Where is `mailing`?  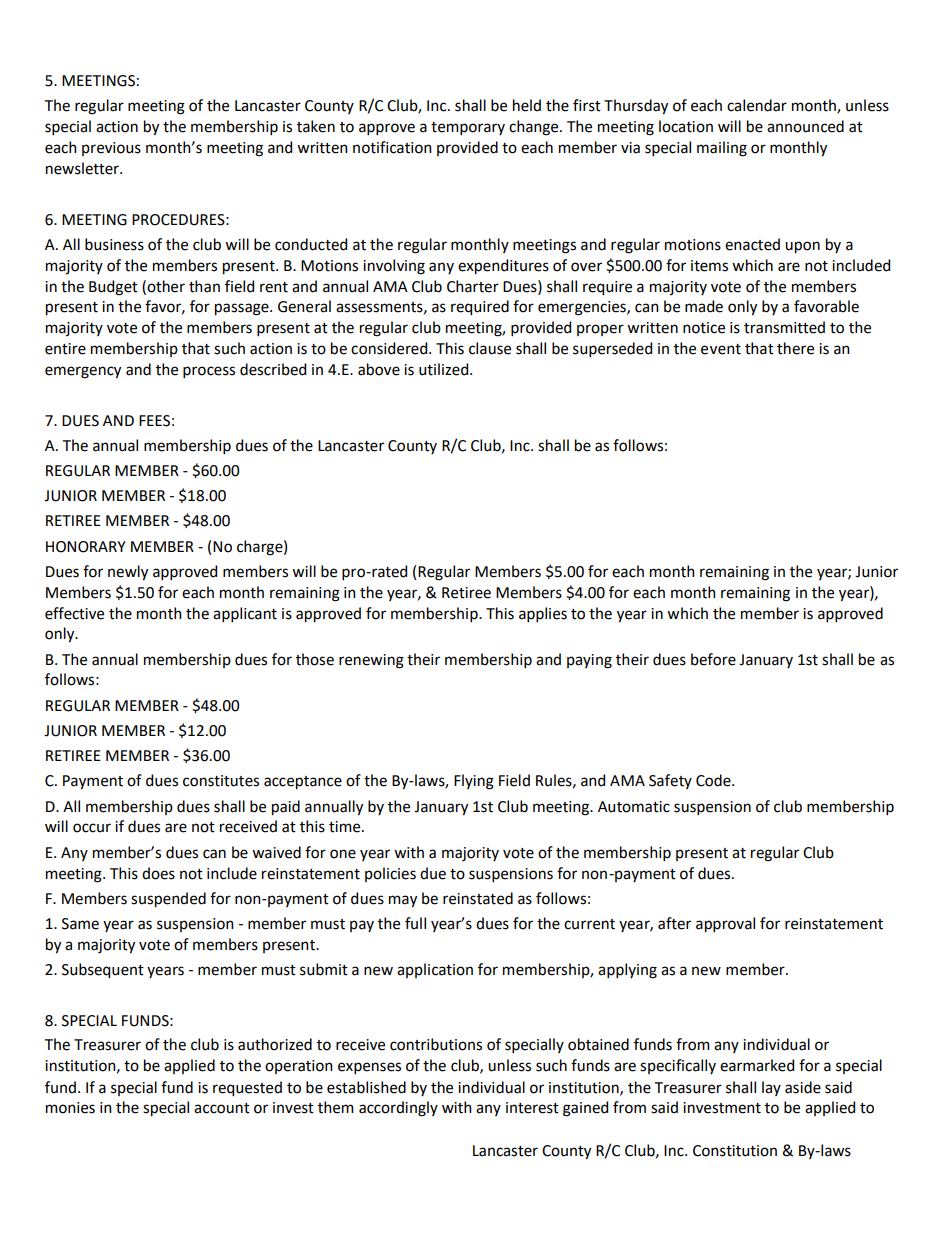 mailing is located at coordinates (722, 149).
